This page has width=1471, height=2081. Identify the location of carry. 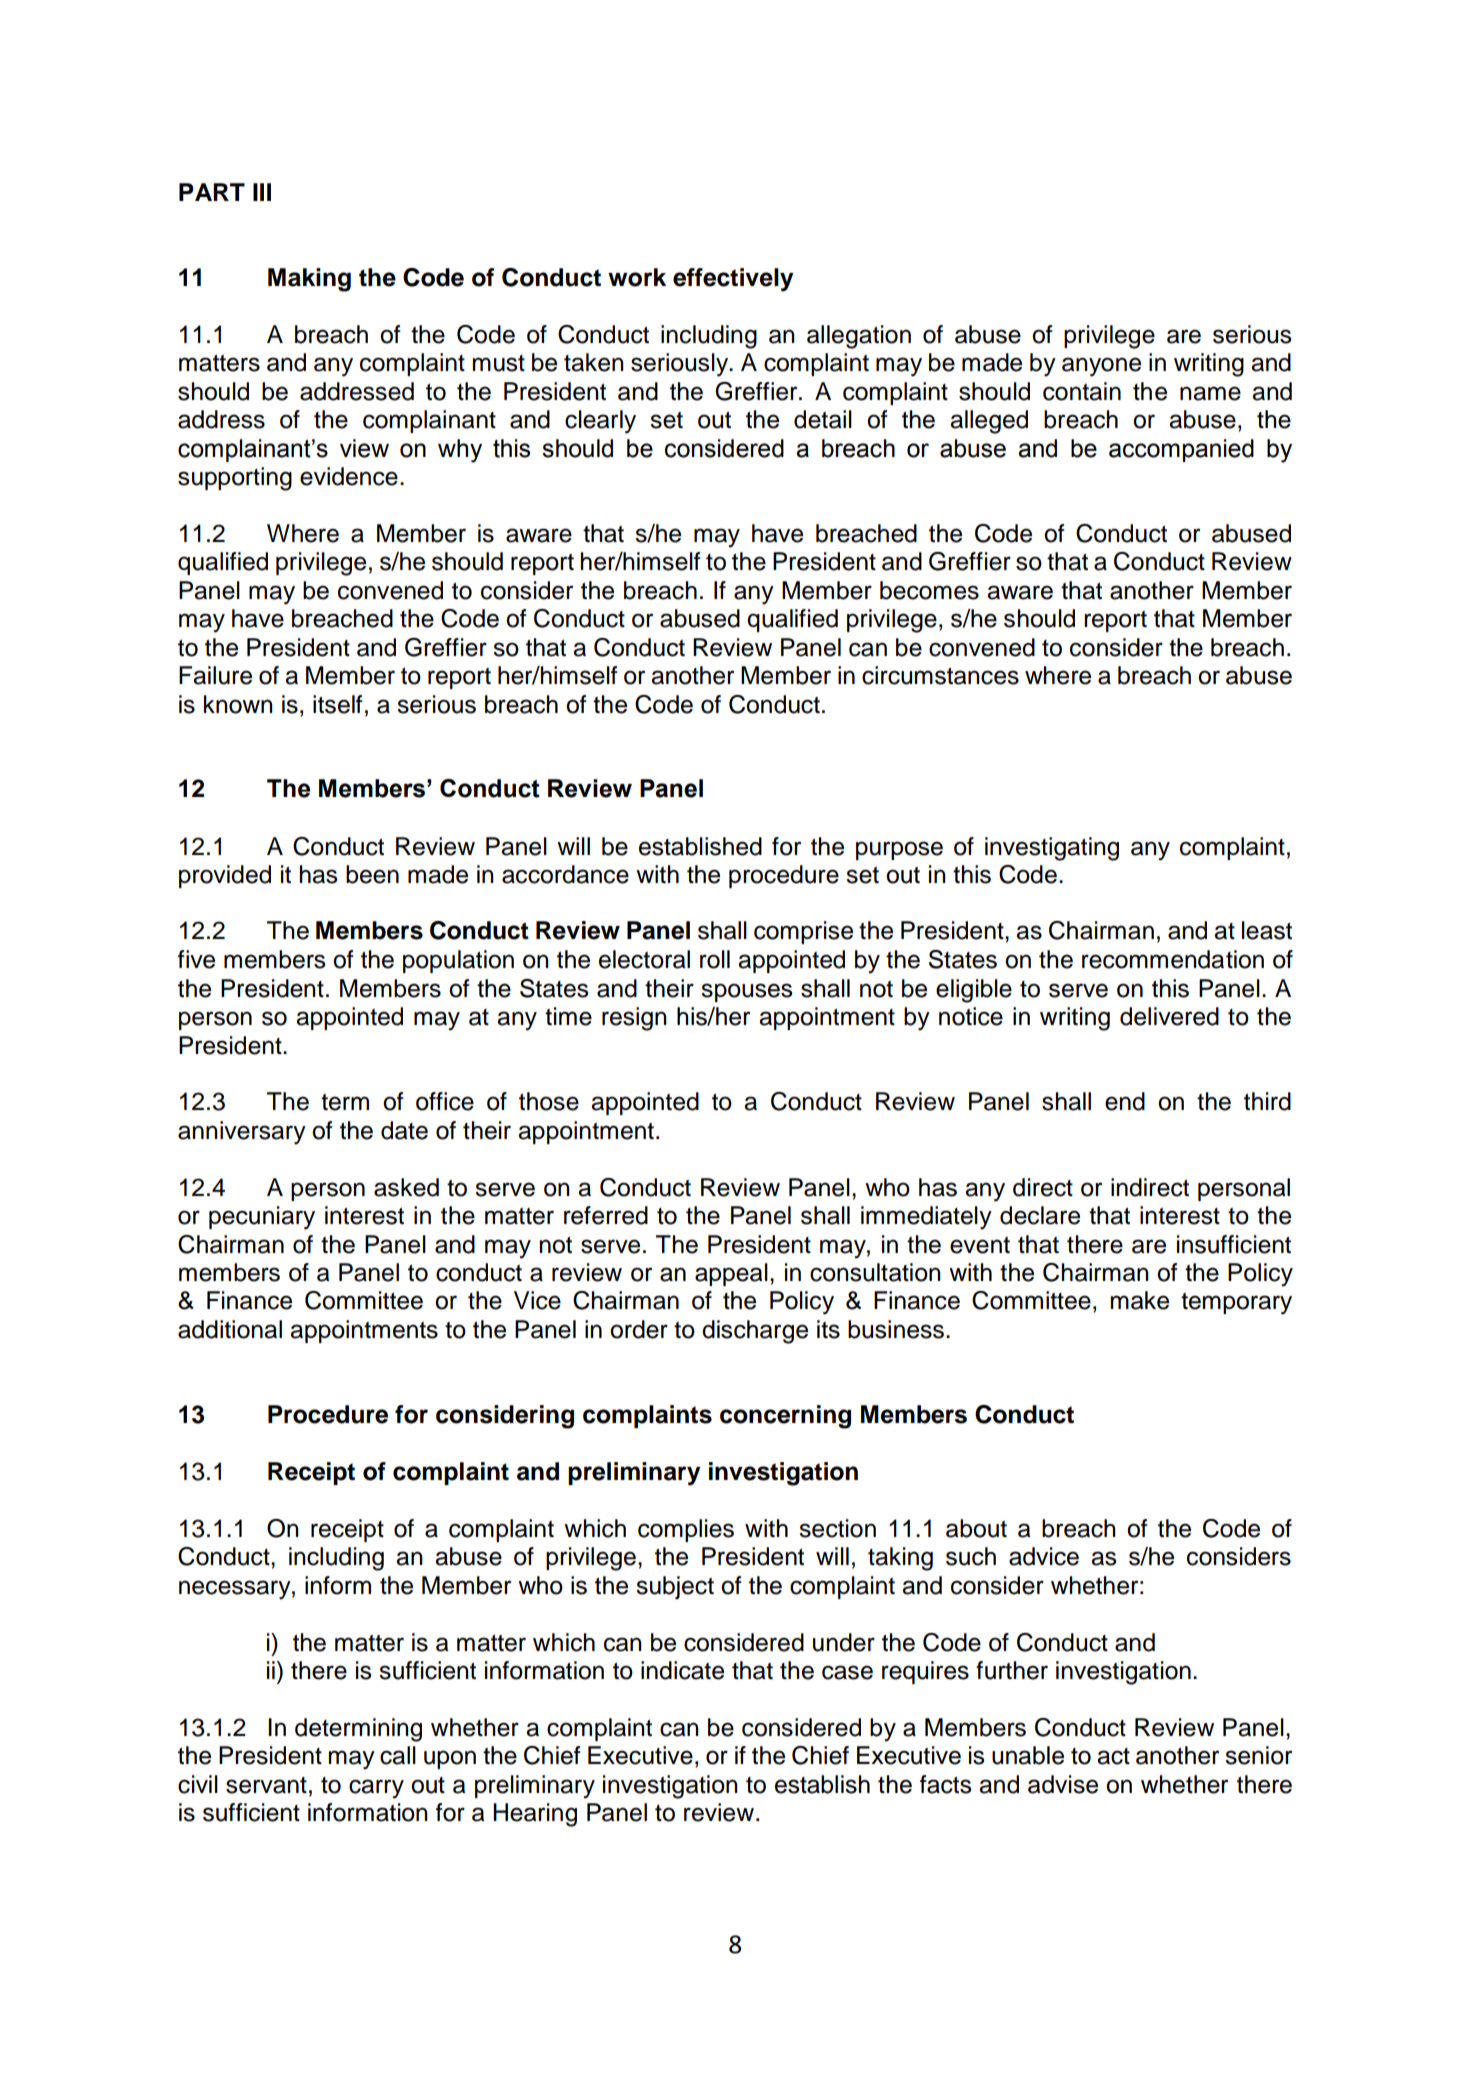
(376, 1789).
